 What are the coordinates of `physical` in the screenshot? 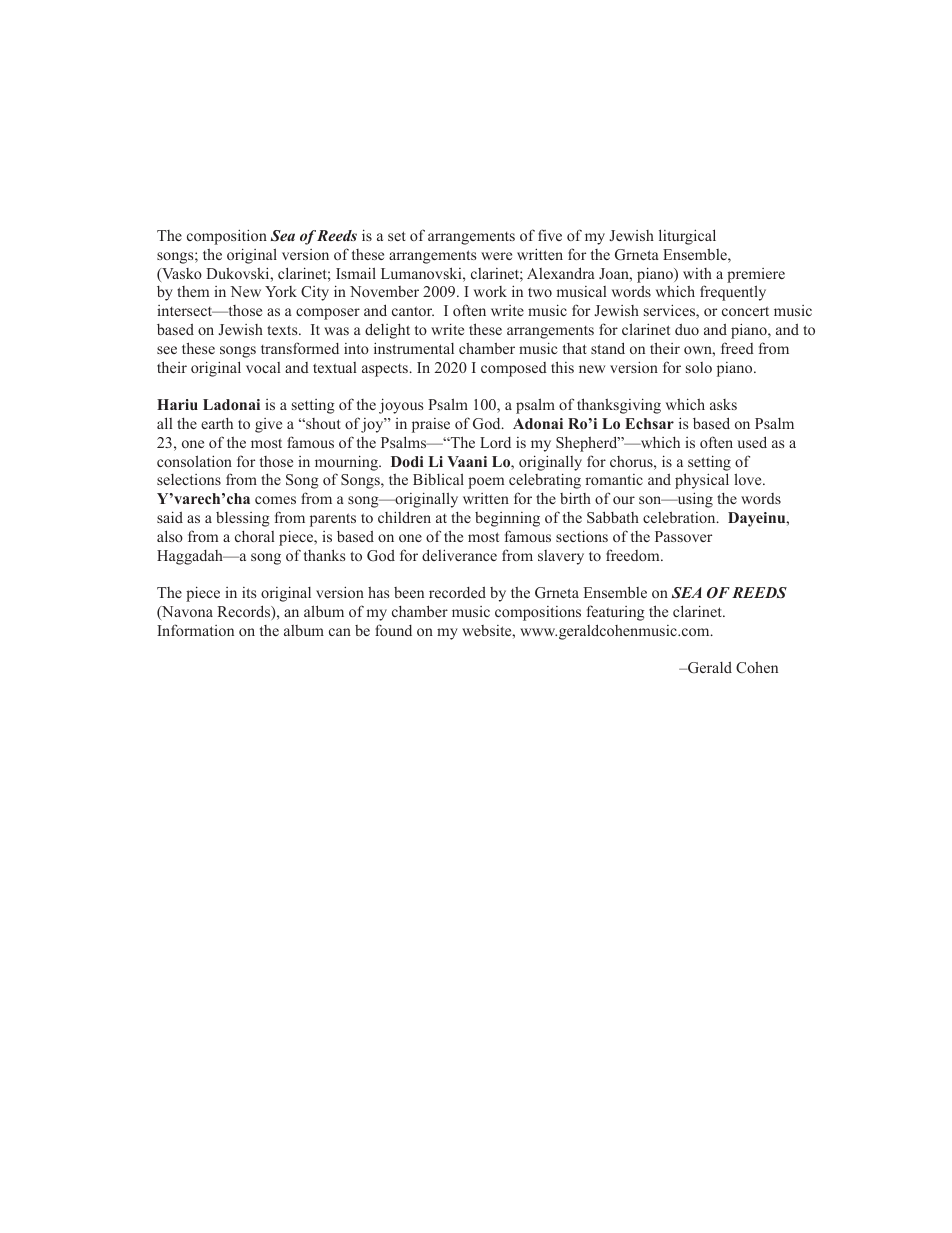 It's located at (702, 481).
